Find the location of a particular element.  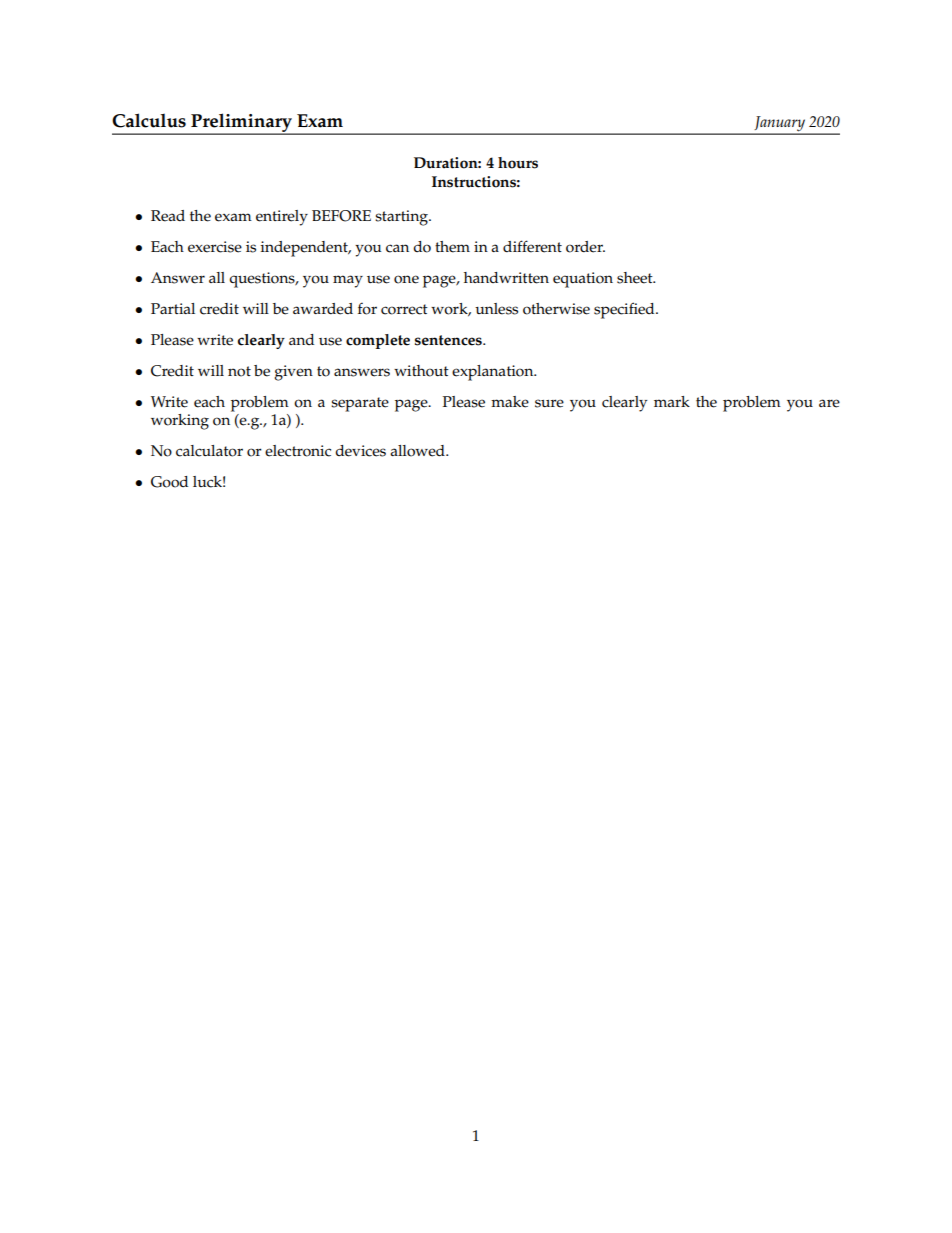

January is located at coordinates (779, 125).
